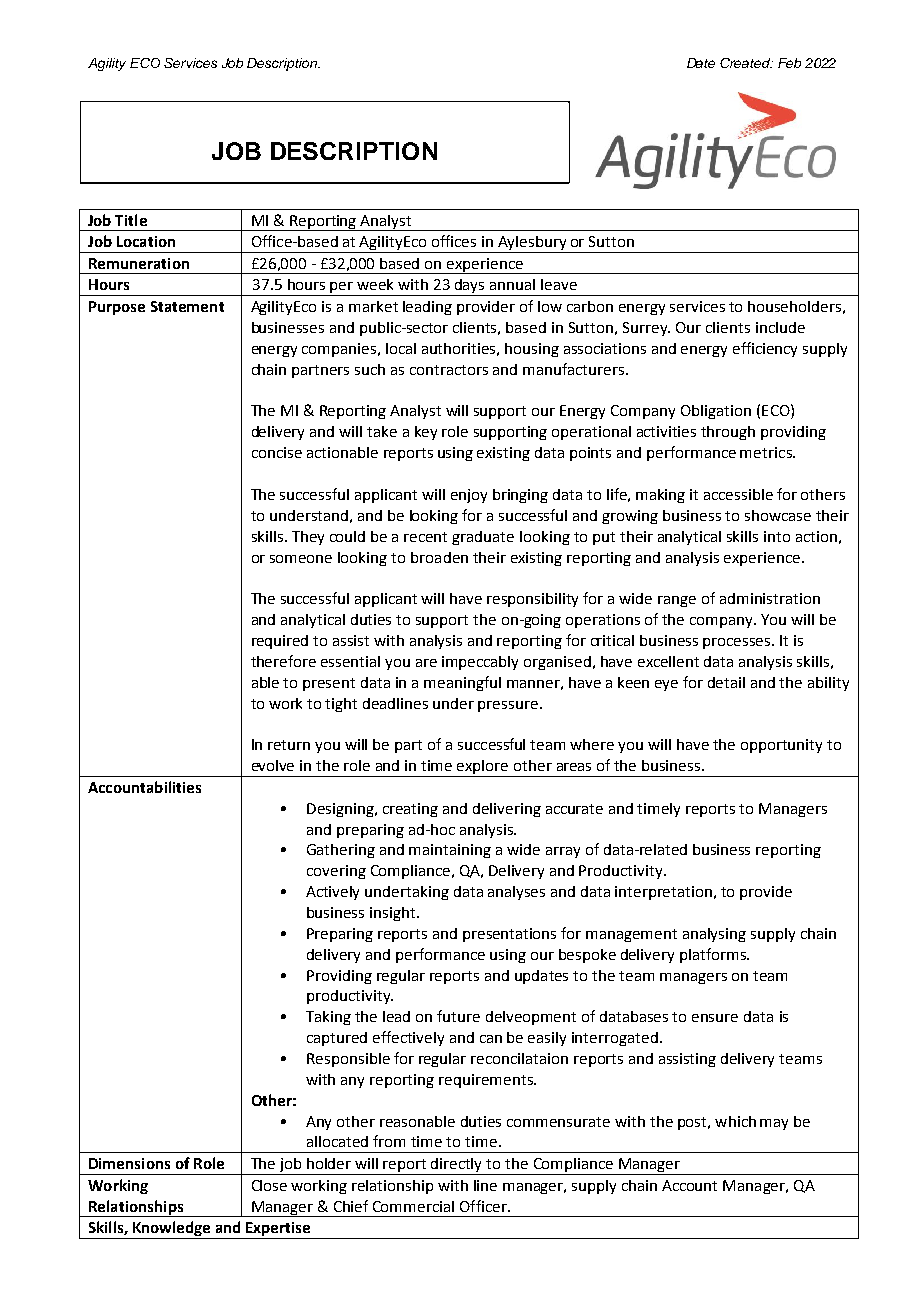 The height and width of the screenshot is (1308, 924). What do you see at coordinates (450, 851) in the screenshot?
I see `maintaining` at bounding box center [450, 851].
